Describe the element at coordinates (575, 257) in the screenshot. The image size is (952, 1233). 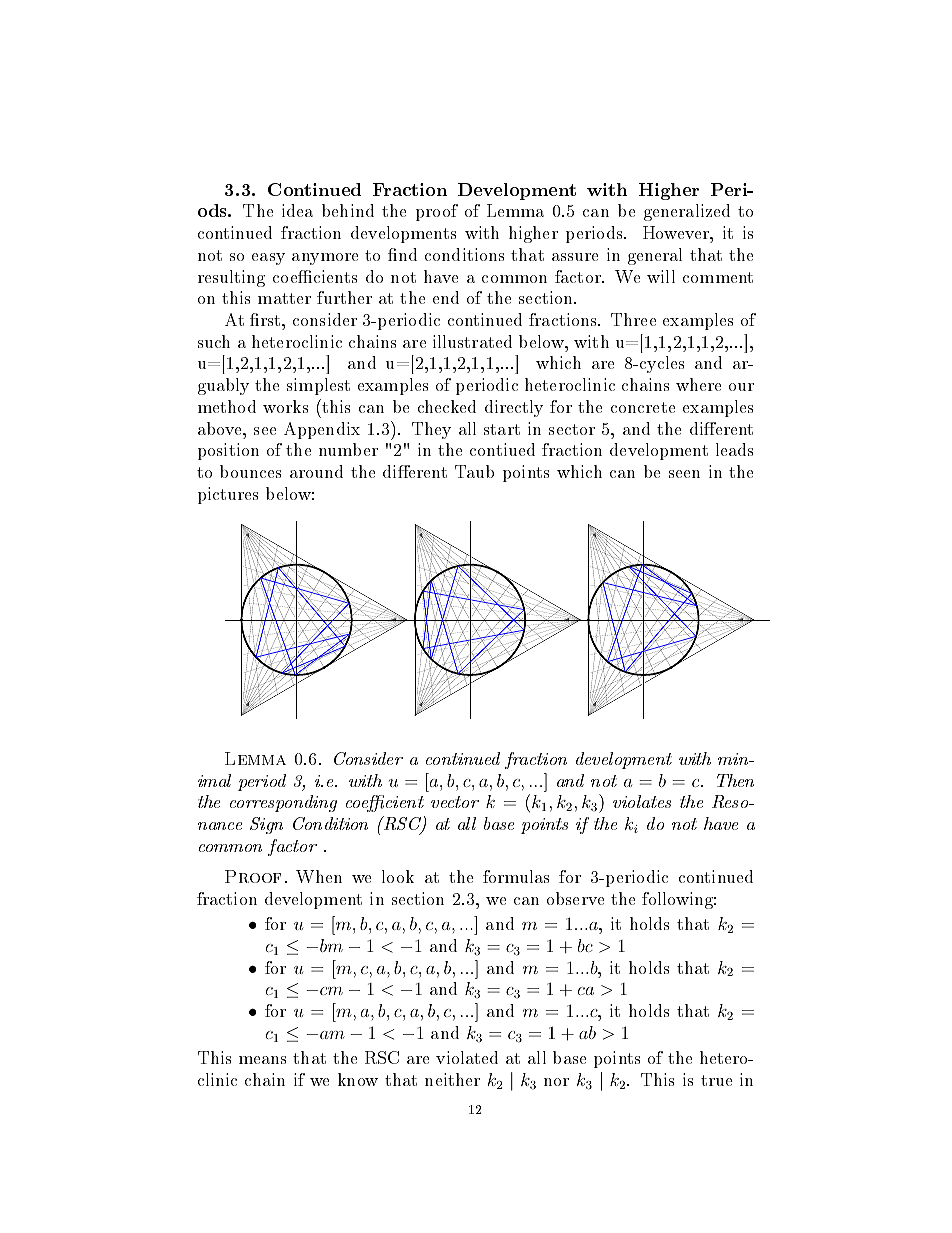
I see `assure` at that location.
